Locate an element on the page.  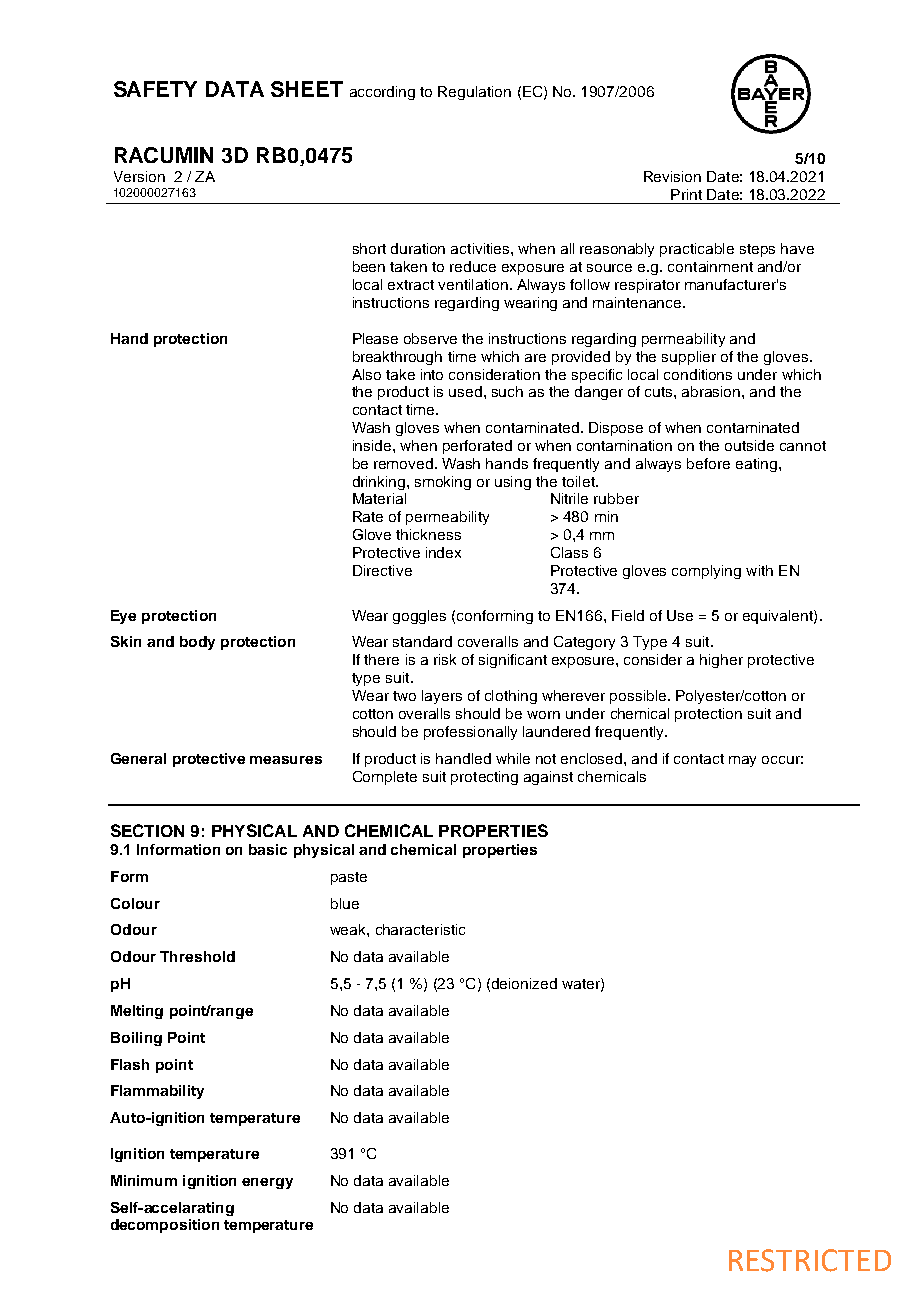
body is located at coordinates (197, 643).
